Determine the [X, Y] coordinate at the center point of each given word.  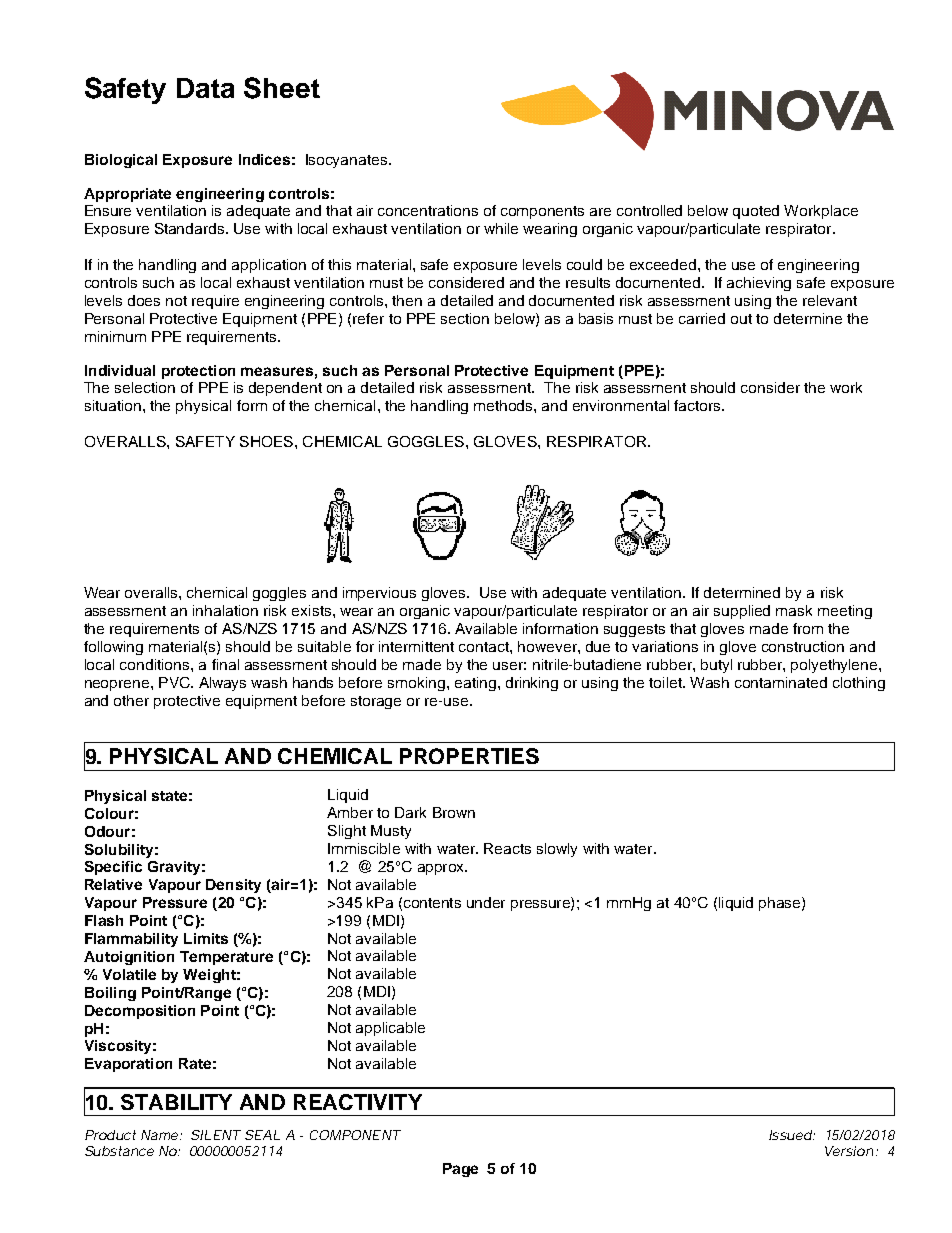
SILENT [216, 1135]
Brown [454, 812]
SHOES [266, 441]
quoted [756, 212]
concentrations [428, 210]
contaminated [781, 682]
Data [205, 88]
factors [698, 405]
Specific [113, 868]
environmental [621, 405]
